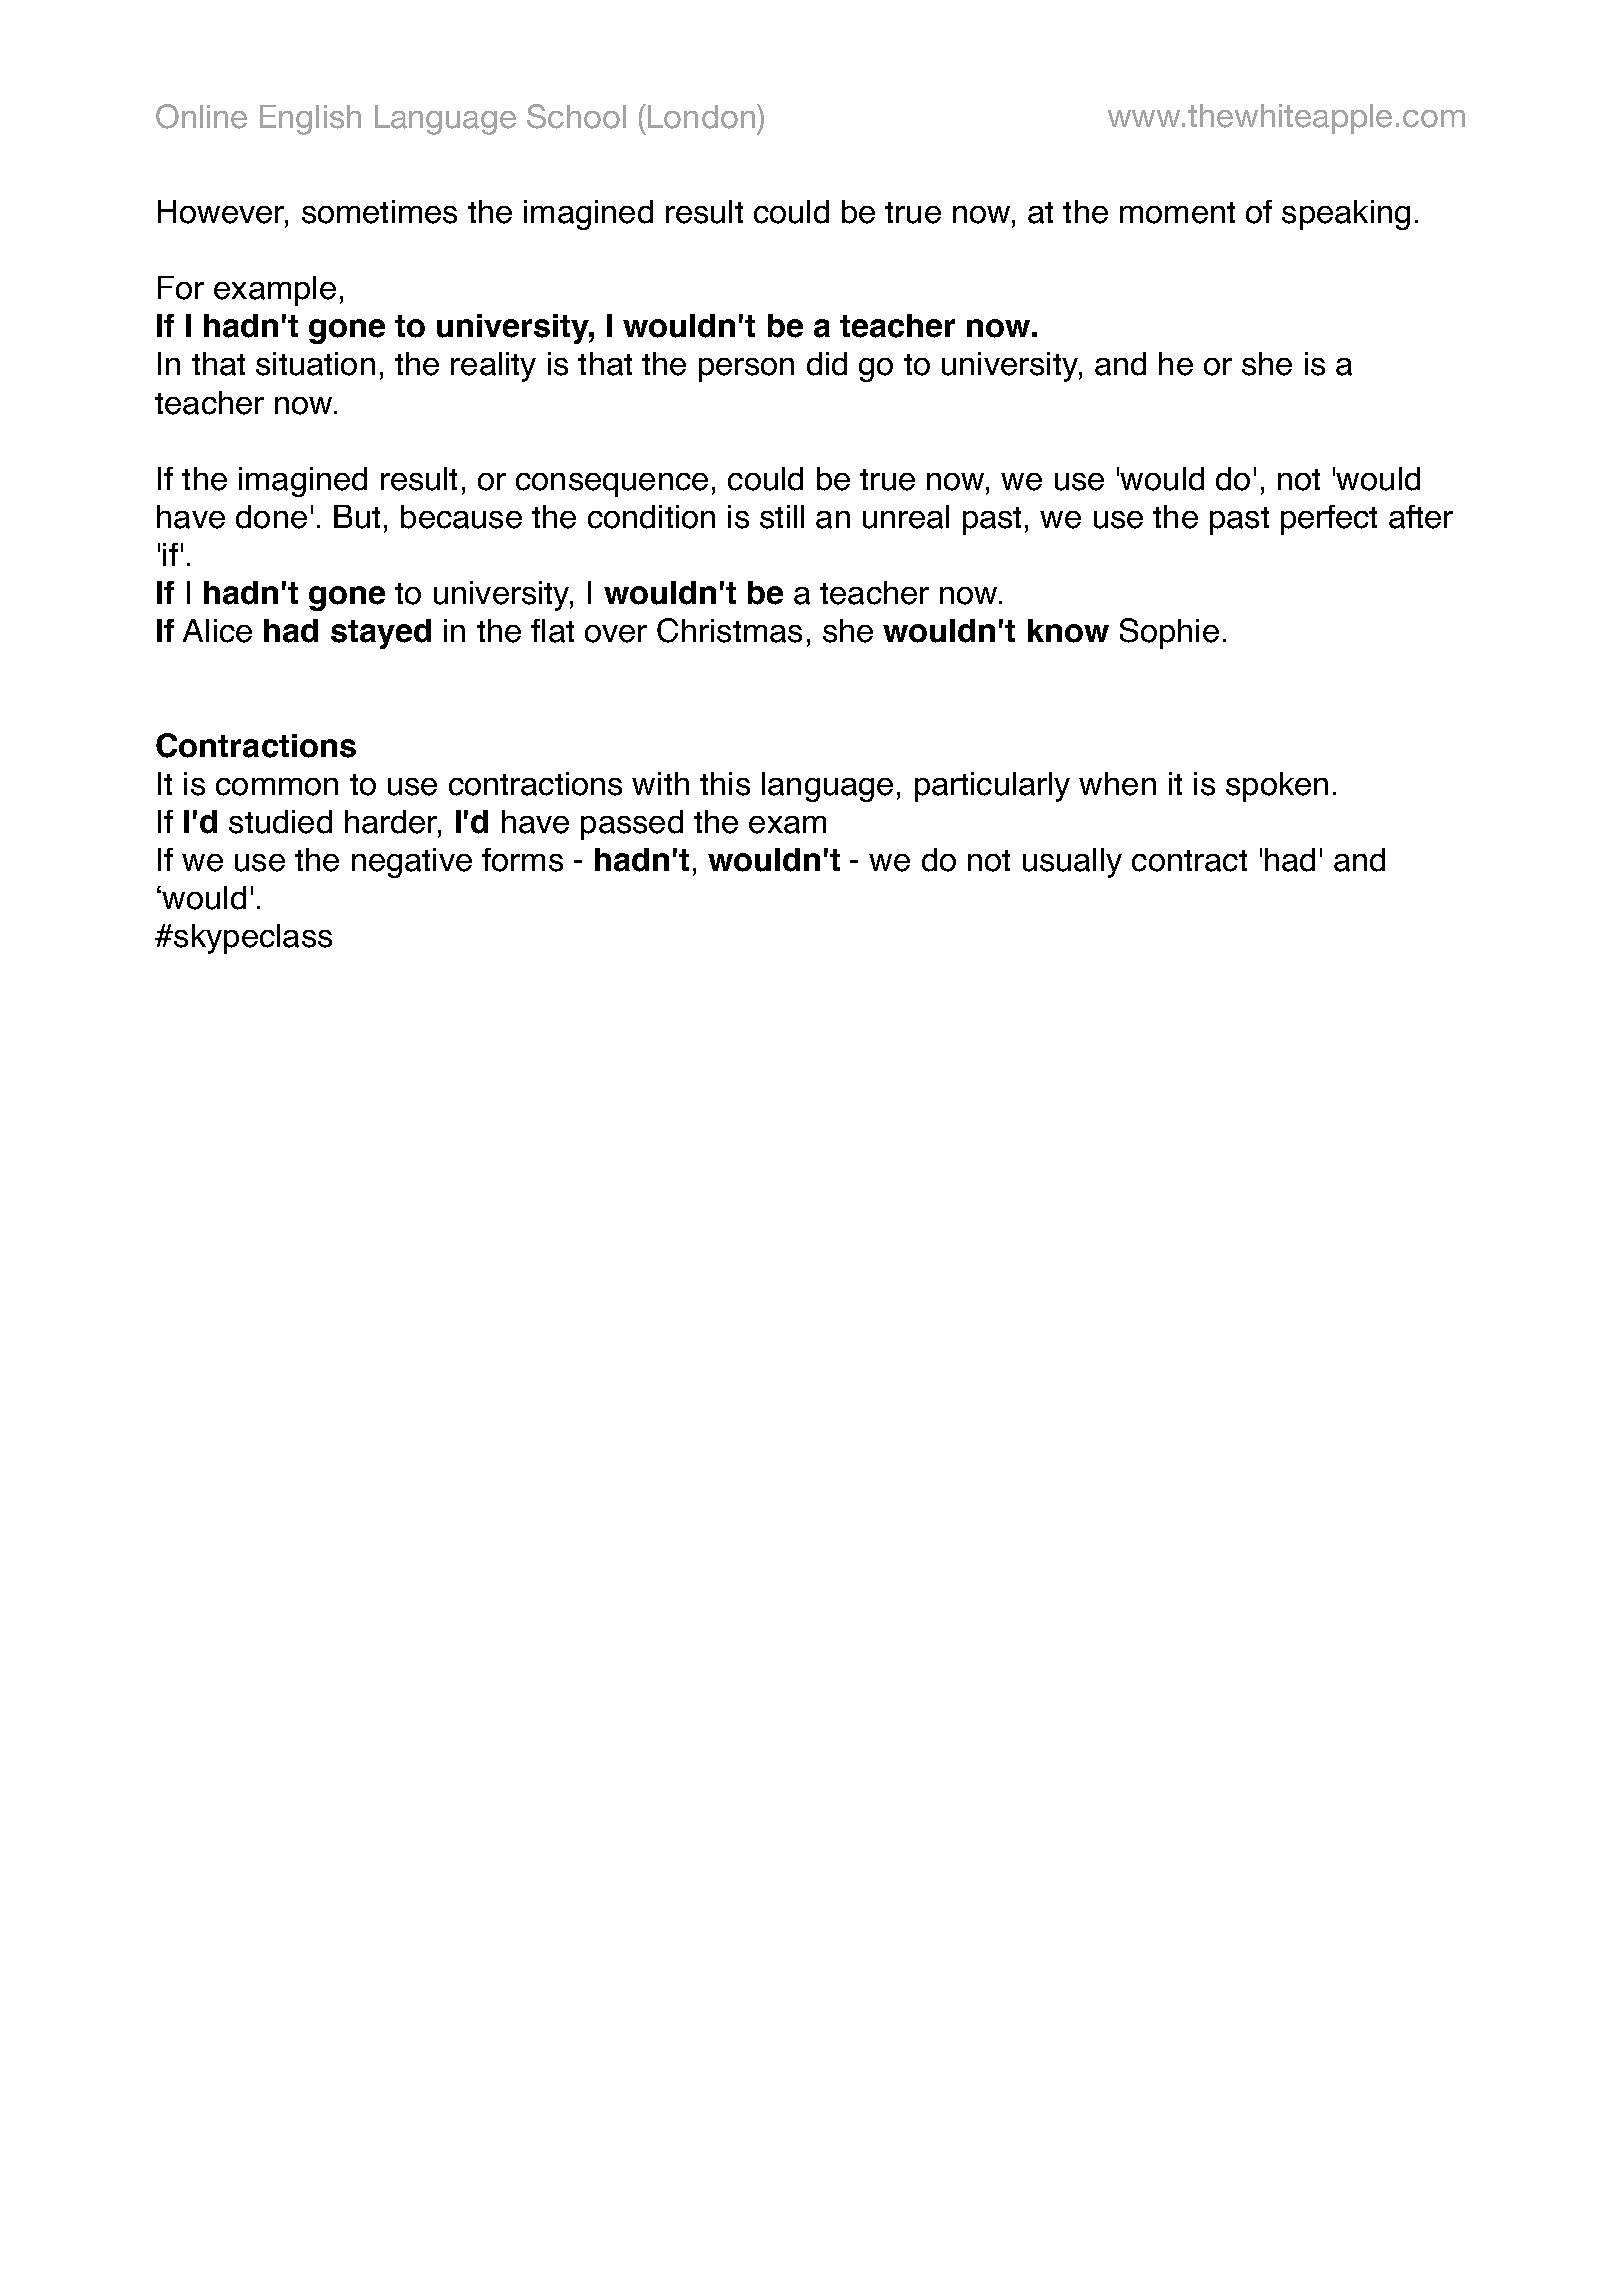  What do you see at coordinates (310, 120) in the image?
I see `English` at bounding box center [310, 120].
